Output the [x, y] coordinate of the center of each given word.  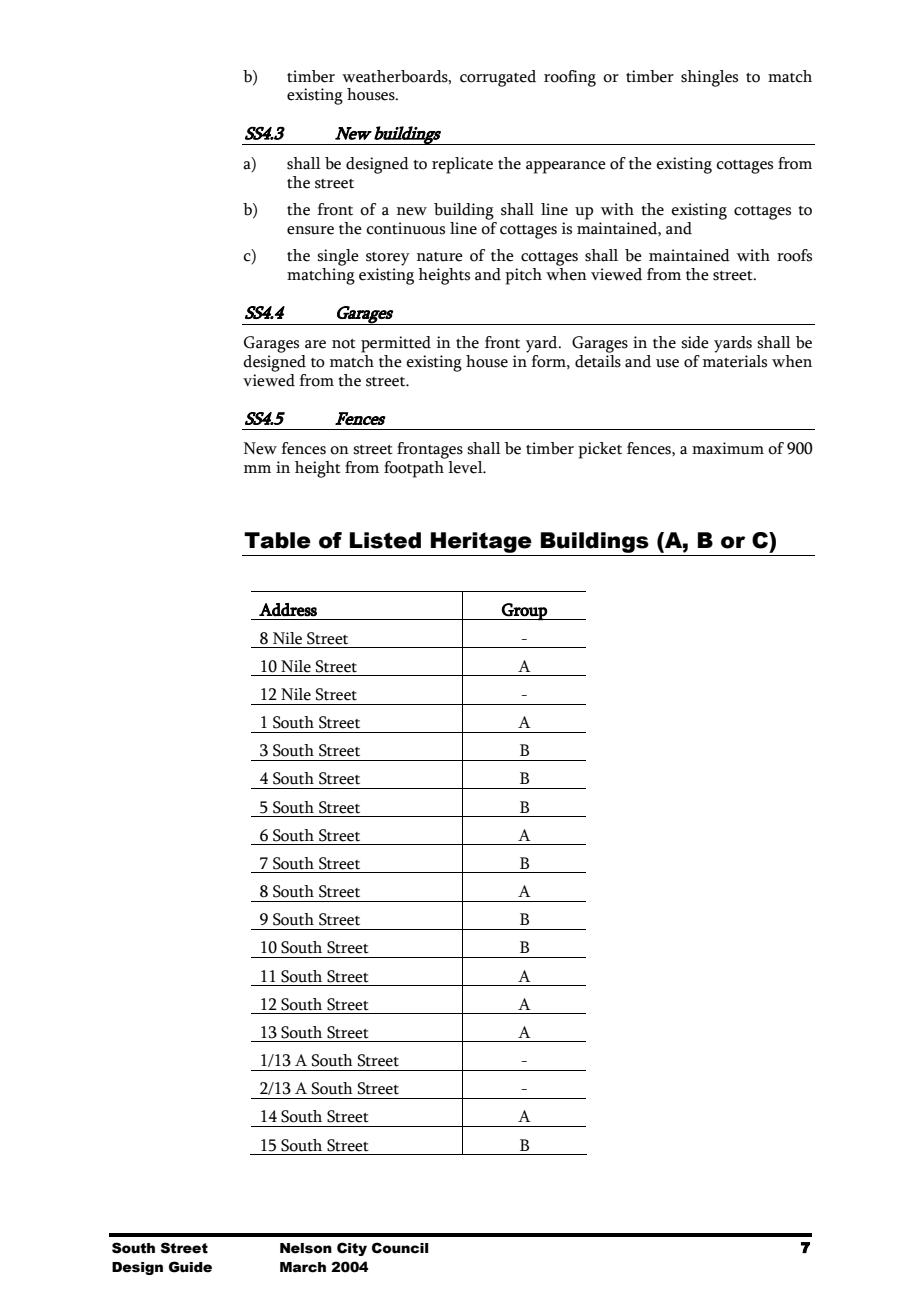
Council [400, 1248]
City [352, 1249]
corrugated [498, 78]
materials [735, 360]
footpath [415, 468]
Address [288, 610]
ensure [310, 230]
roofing [570, 78]
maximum [728, 448]
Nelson [306, 1248]
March [303, 1267]
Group [524, 612]
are [315, 344]
